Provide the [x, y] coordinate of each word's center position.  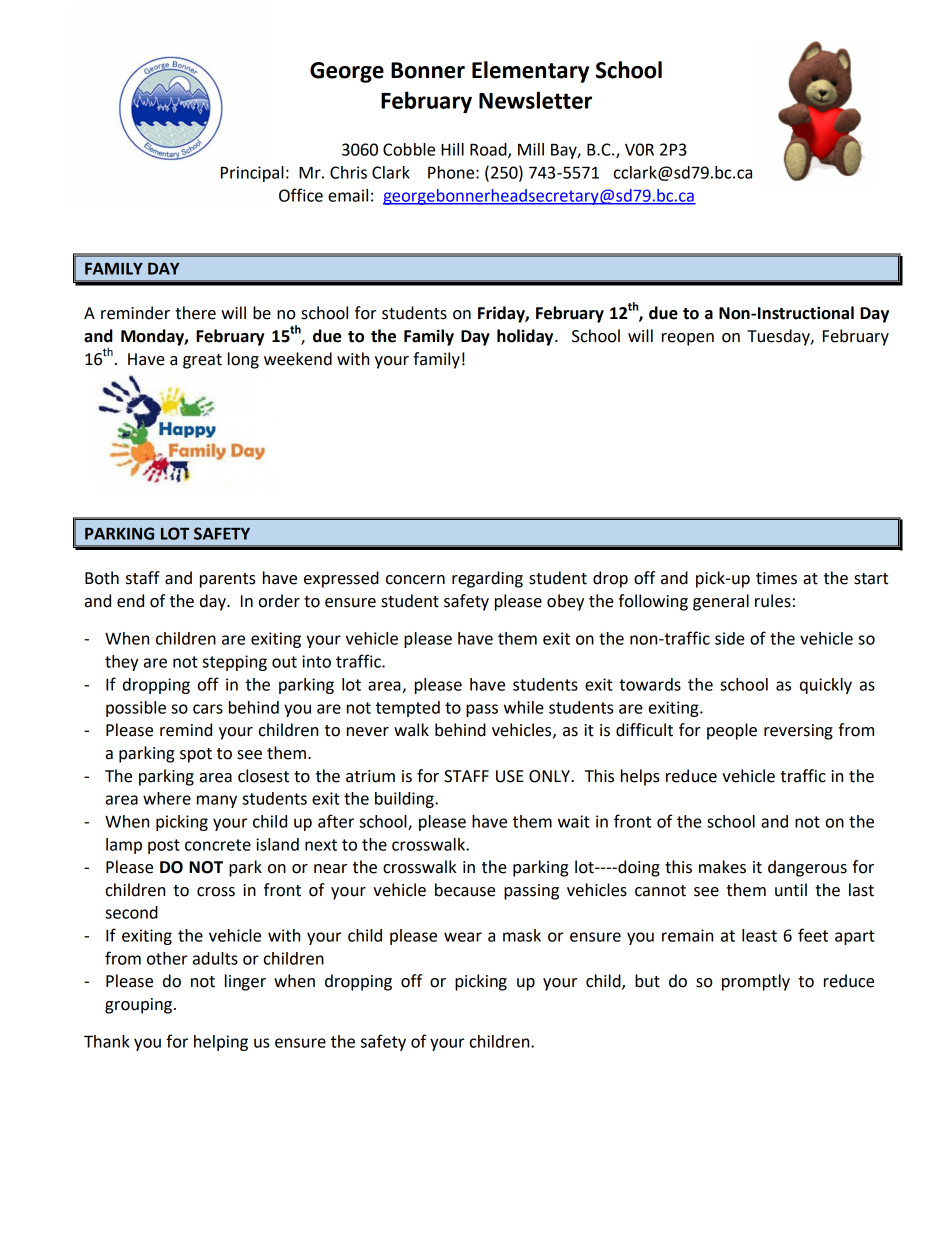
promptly [756, 982]
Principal [252, 174]
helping [221, 1043]
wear [463, 937]
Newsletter [535, 100]
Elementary [530, 72]
